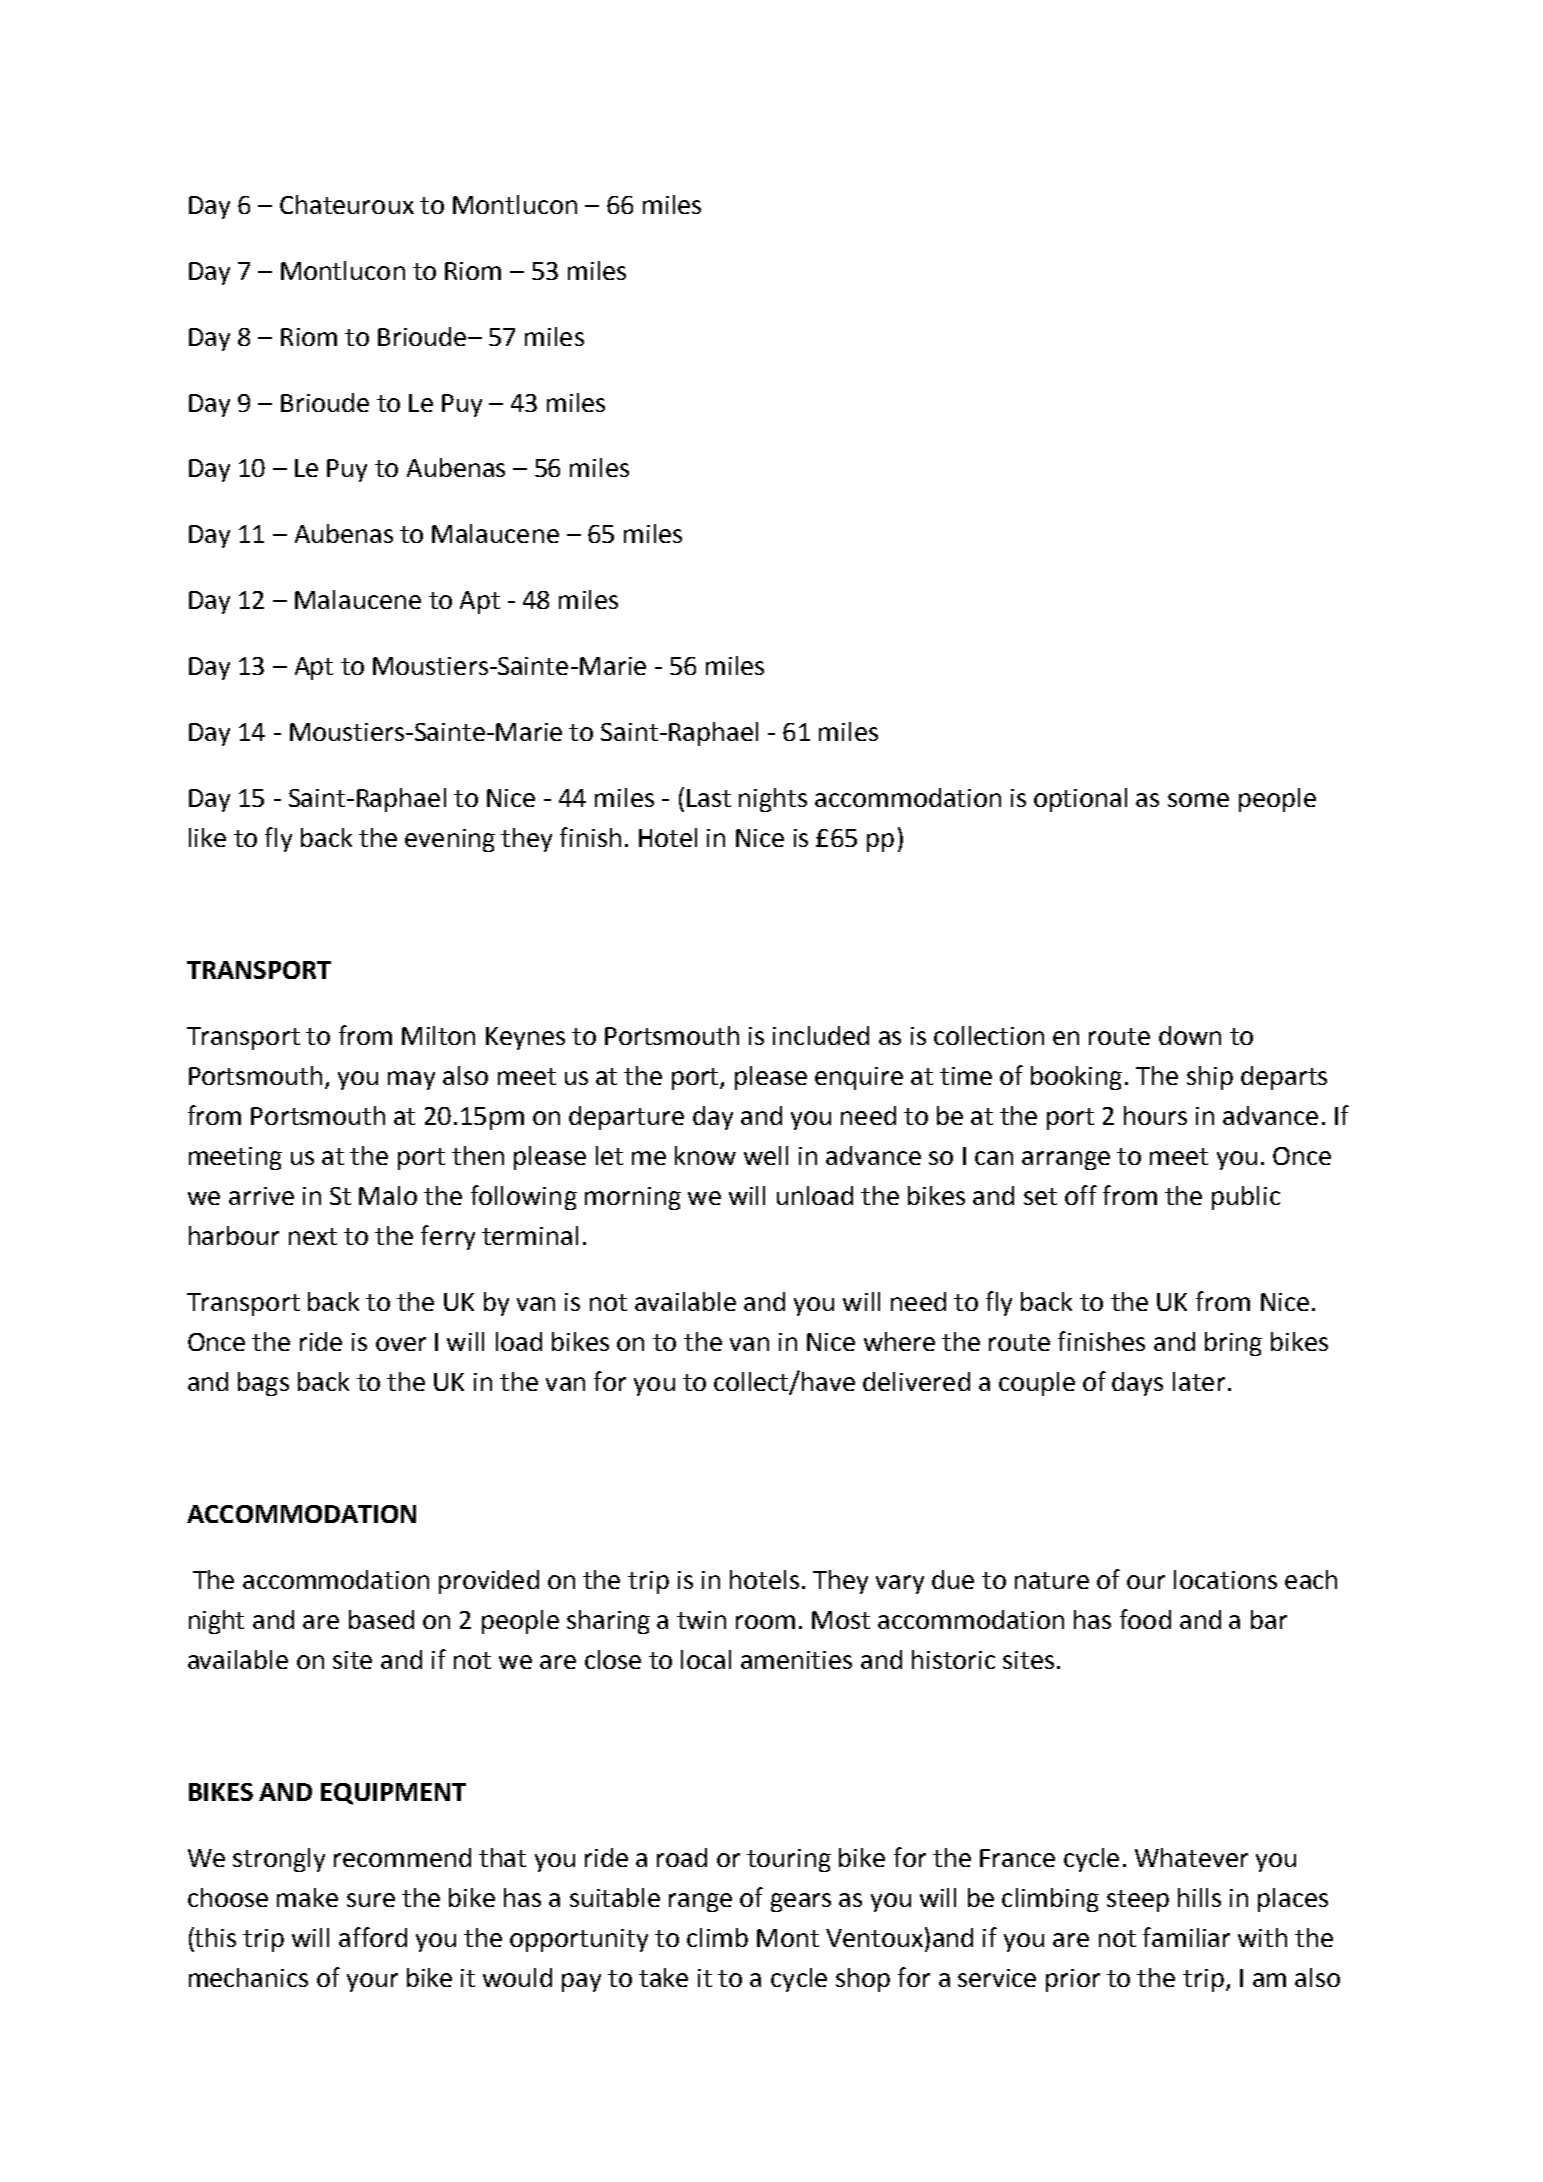 The width and height of the screenshot is (1543, 2182). What do you see at coordinates (916, 1381) in the screenshot?
I see `delivered` at bounding box center [916, 1381].
